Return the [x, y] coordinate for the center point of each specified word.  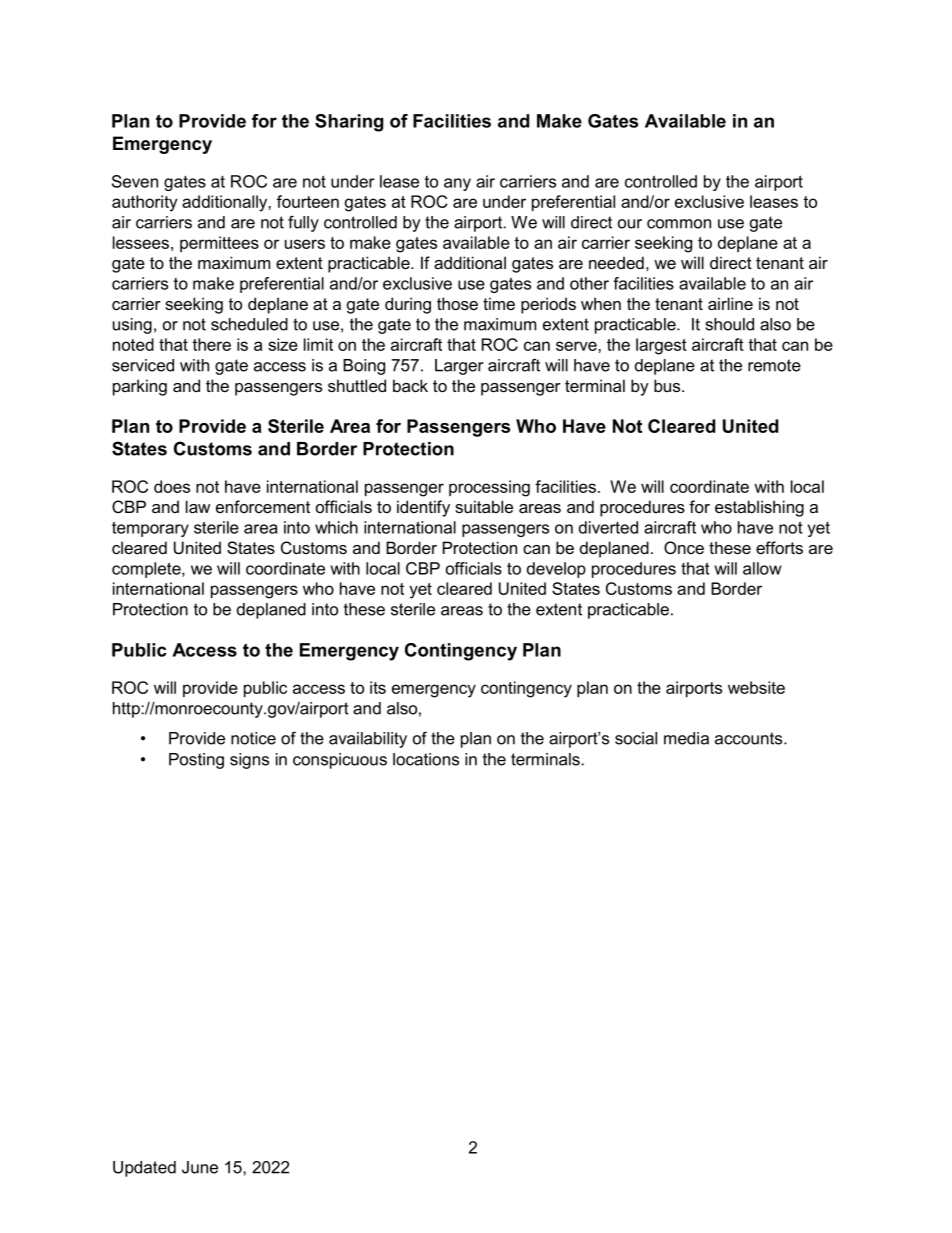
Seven [135, 181]
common [679, 224]
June [200, 1167]
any [457, 184]
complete [147, 570]
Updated [144, 1169]
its [378, 687]
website [756, 687]
